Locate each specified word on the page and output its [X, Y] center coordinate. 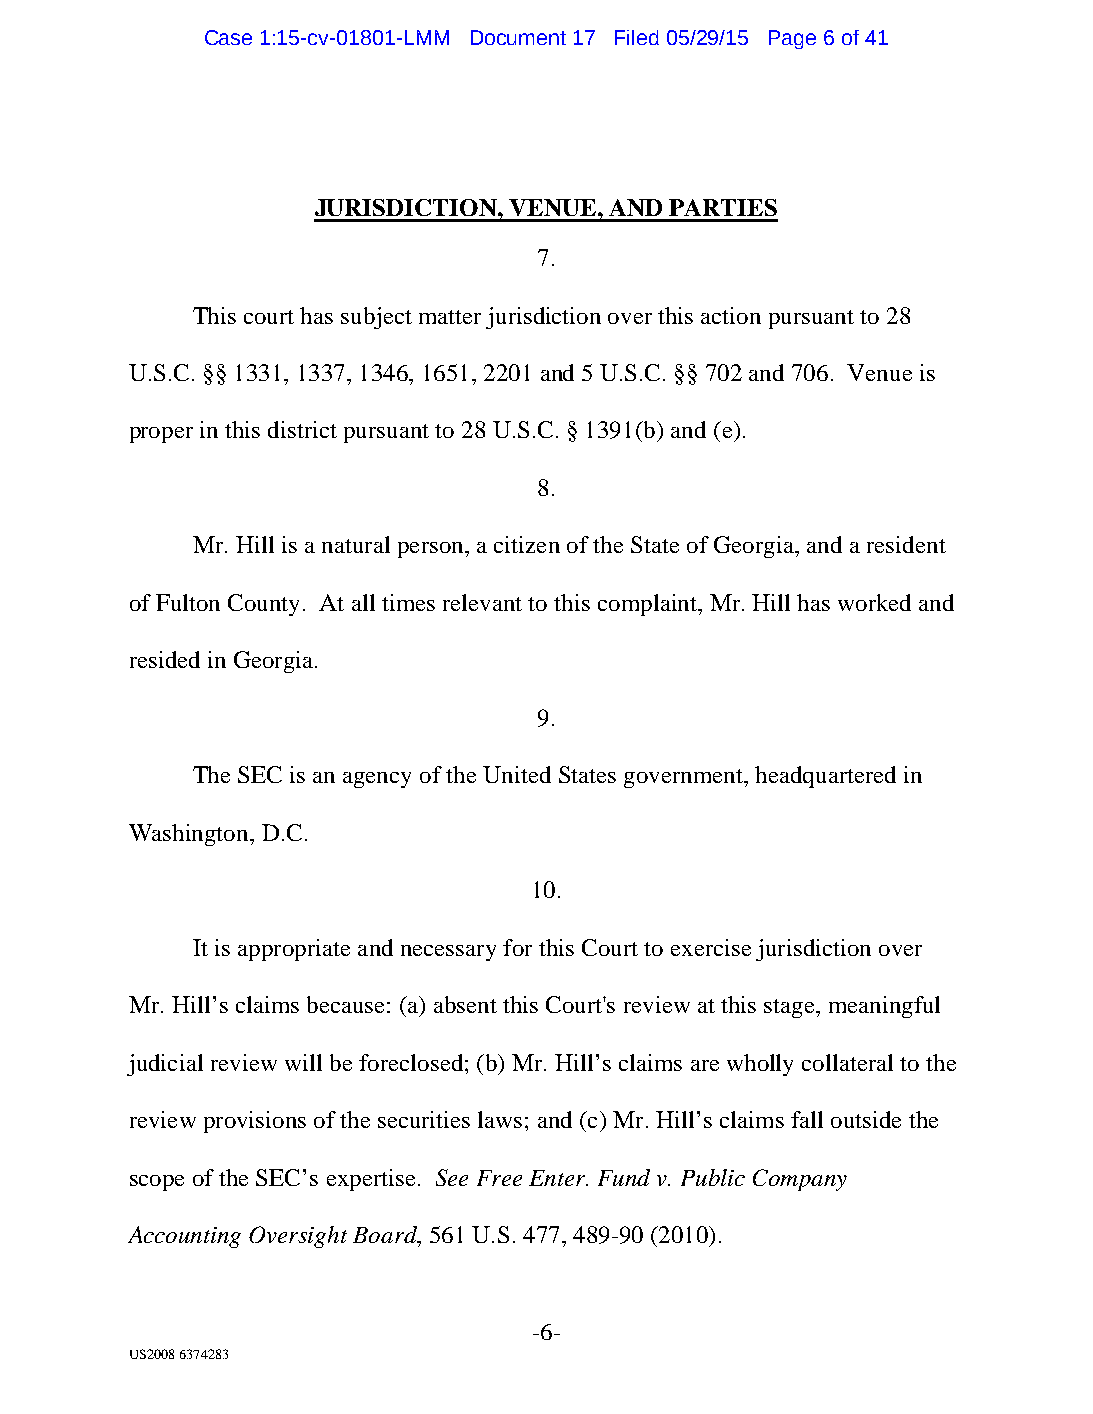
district [302, 429]
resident [906, 544]
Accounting [184, 1237]
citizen [527, 544]
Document [518, 37]
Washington [190, 835]
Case [228, 37]
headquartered [825, 777]
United [517, 774]
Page [792, 39]
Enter [558, 1178]
